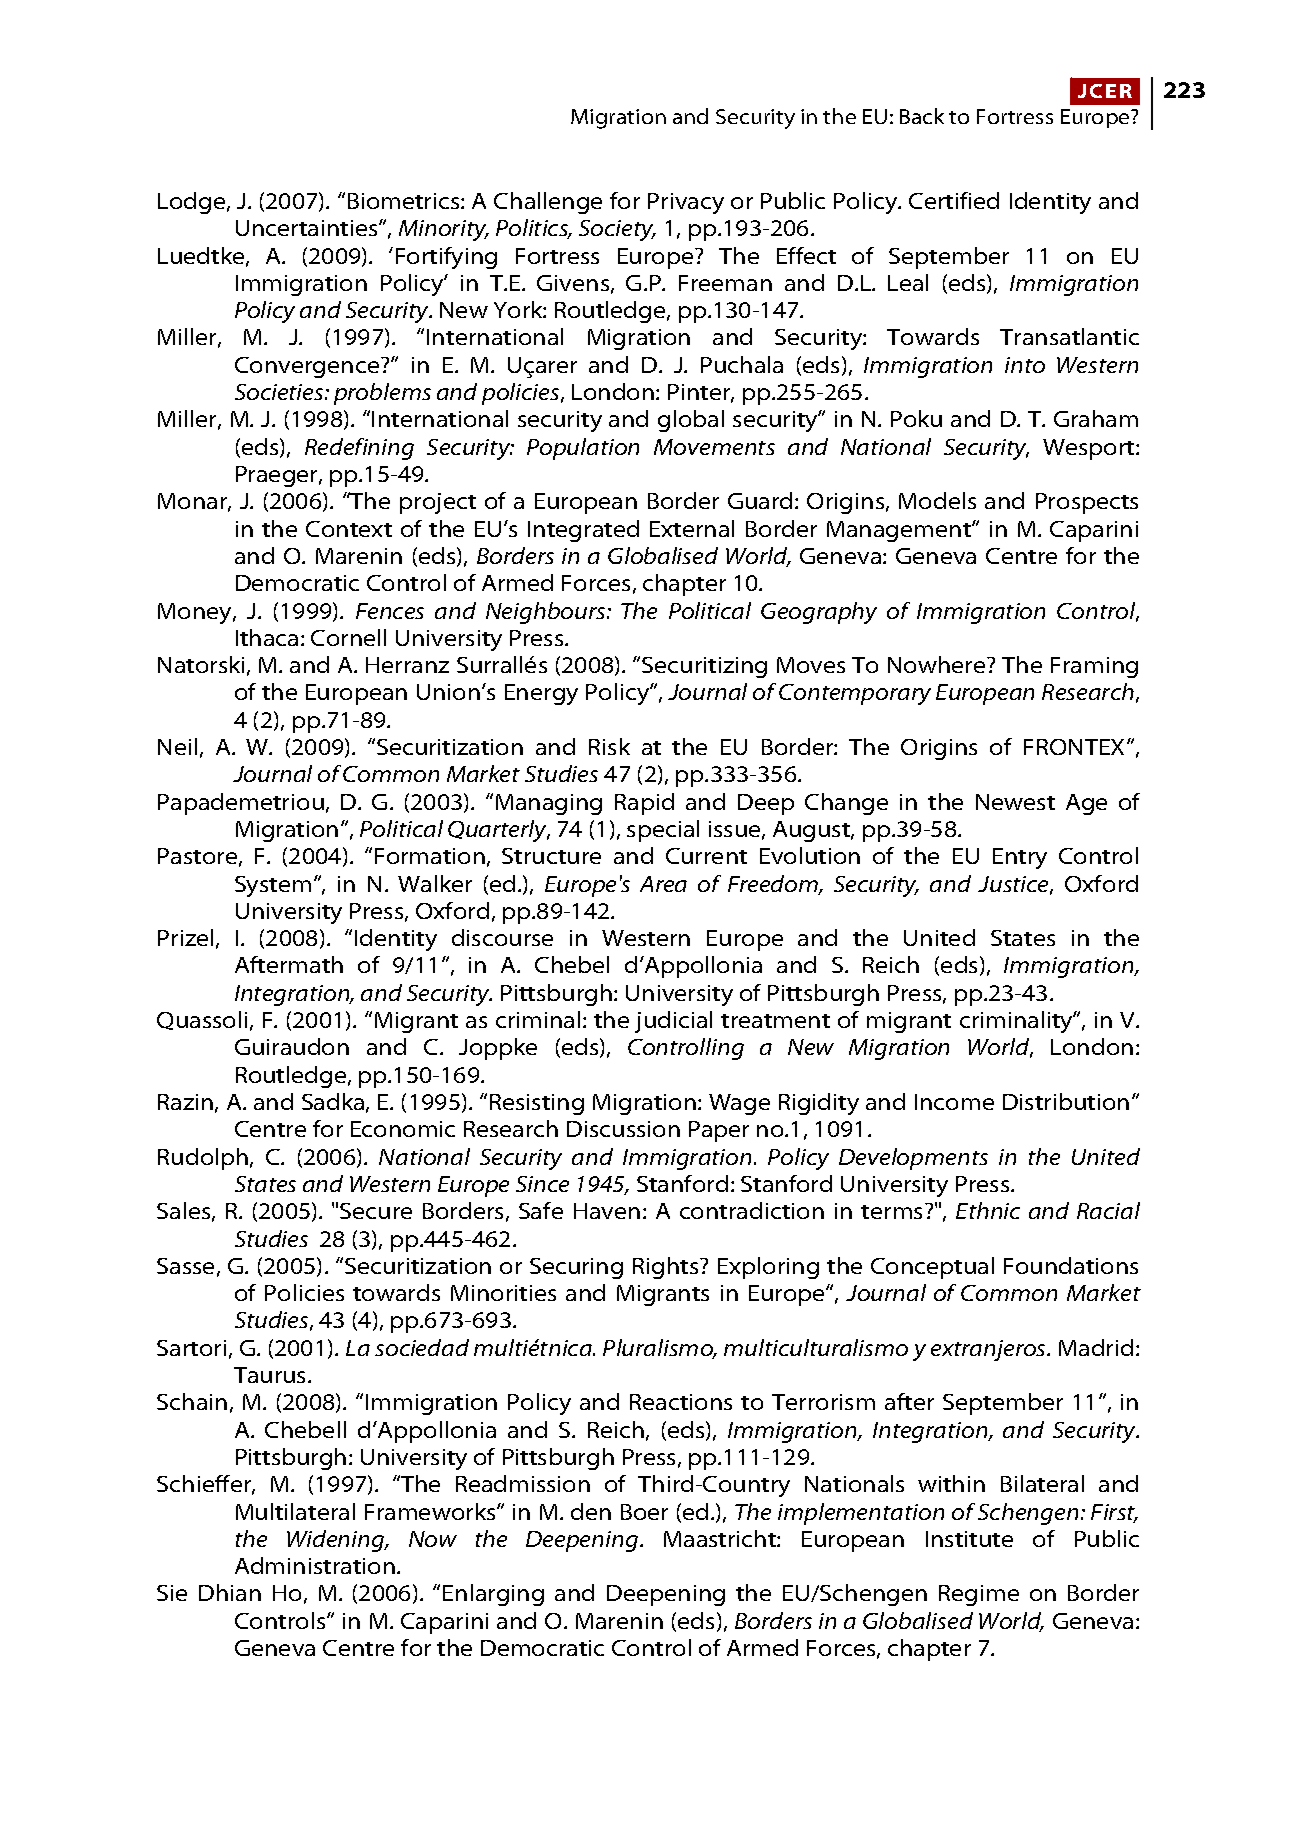  I want to click on Privacy, so click(686, 203).
